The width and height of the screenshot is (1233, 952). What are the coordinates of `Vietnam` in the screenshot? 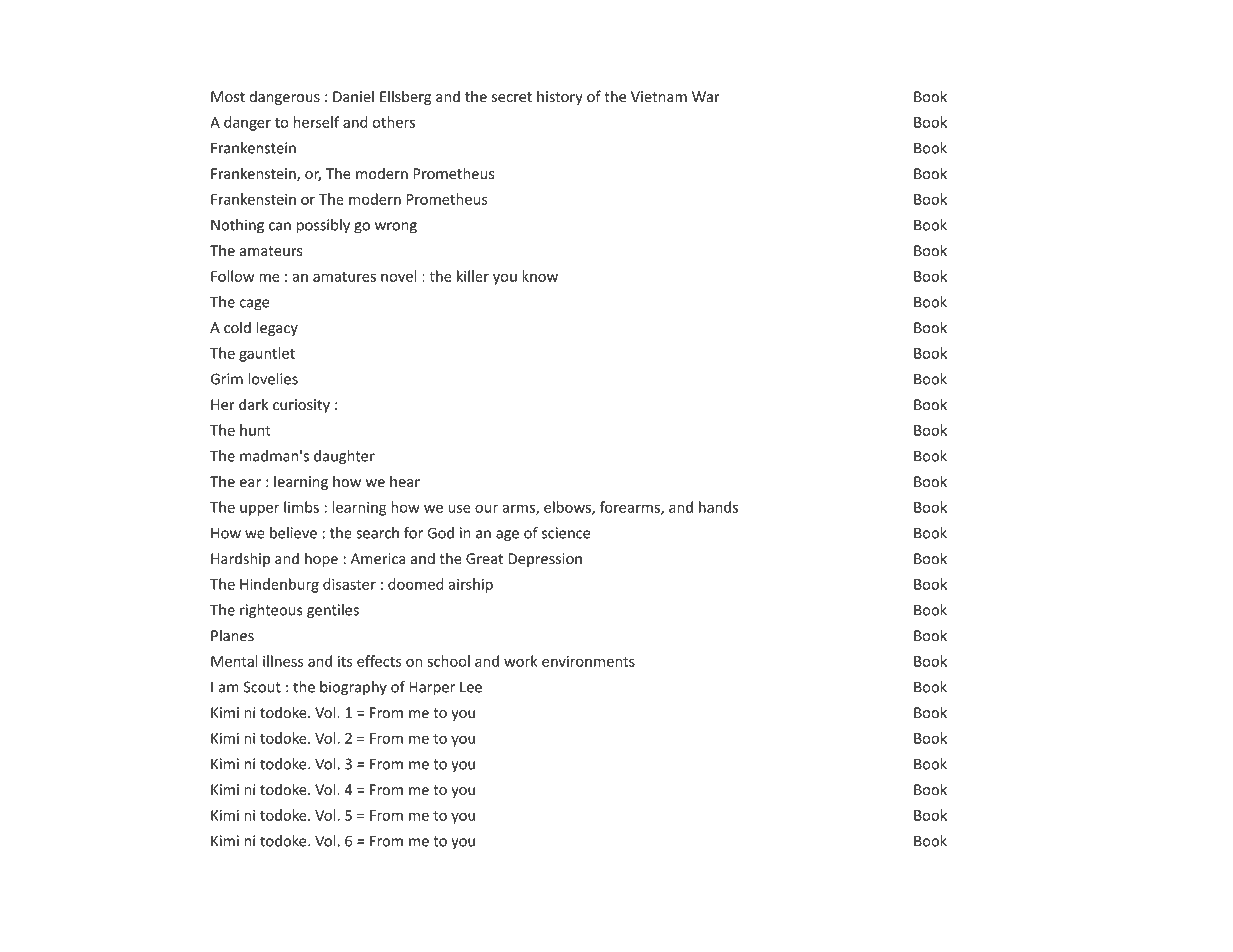 It's located at (659, 96).
